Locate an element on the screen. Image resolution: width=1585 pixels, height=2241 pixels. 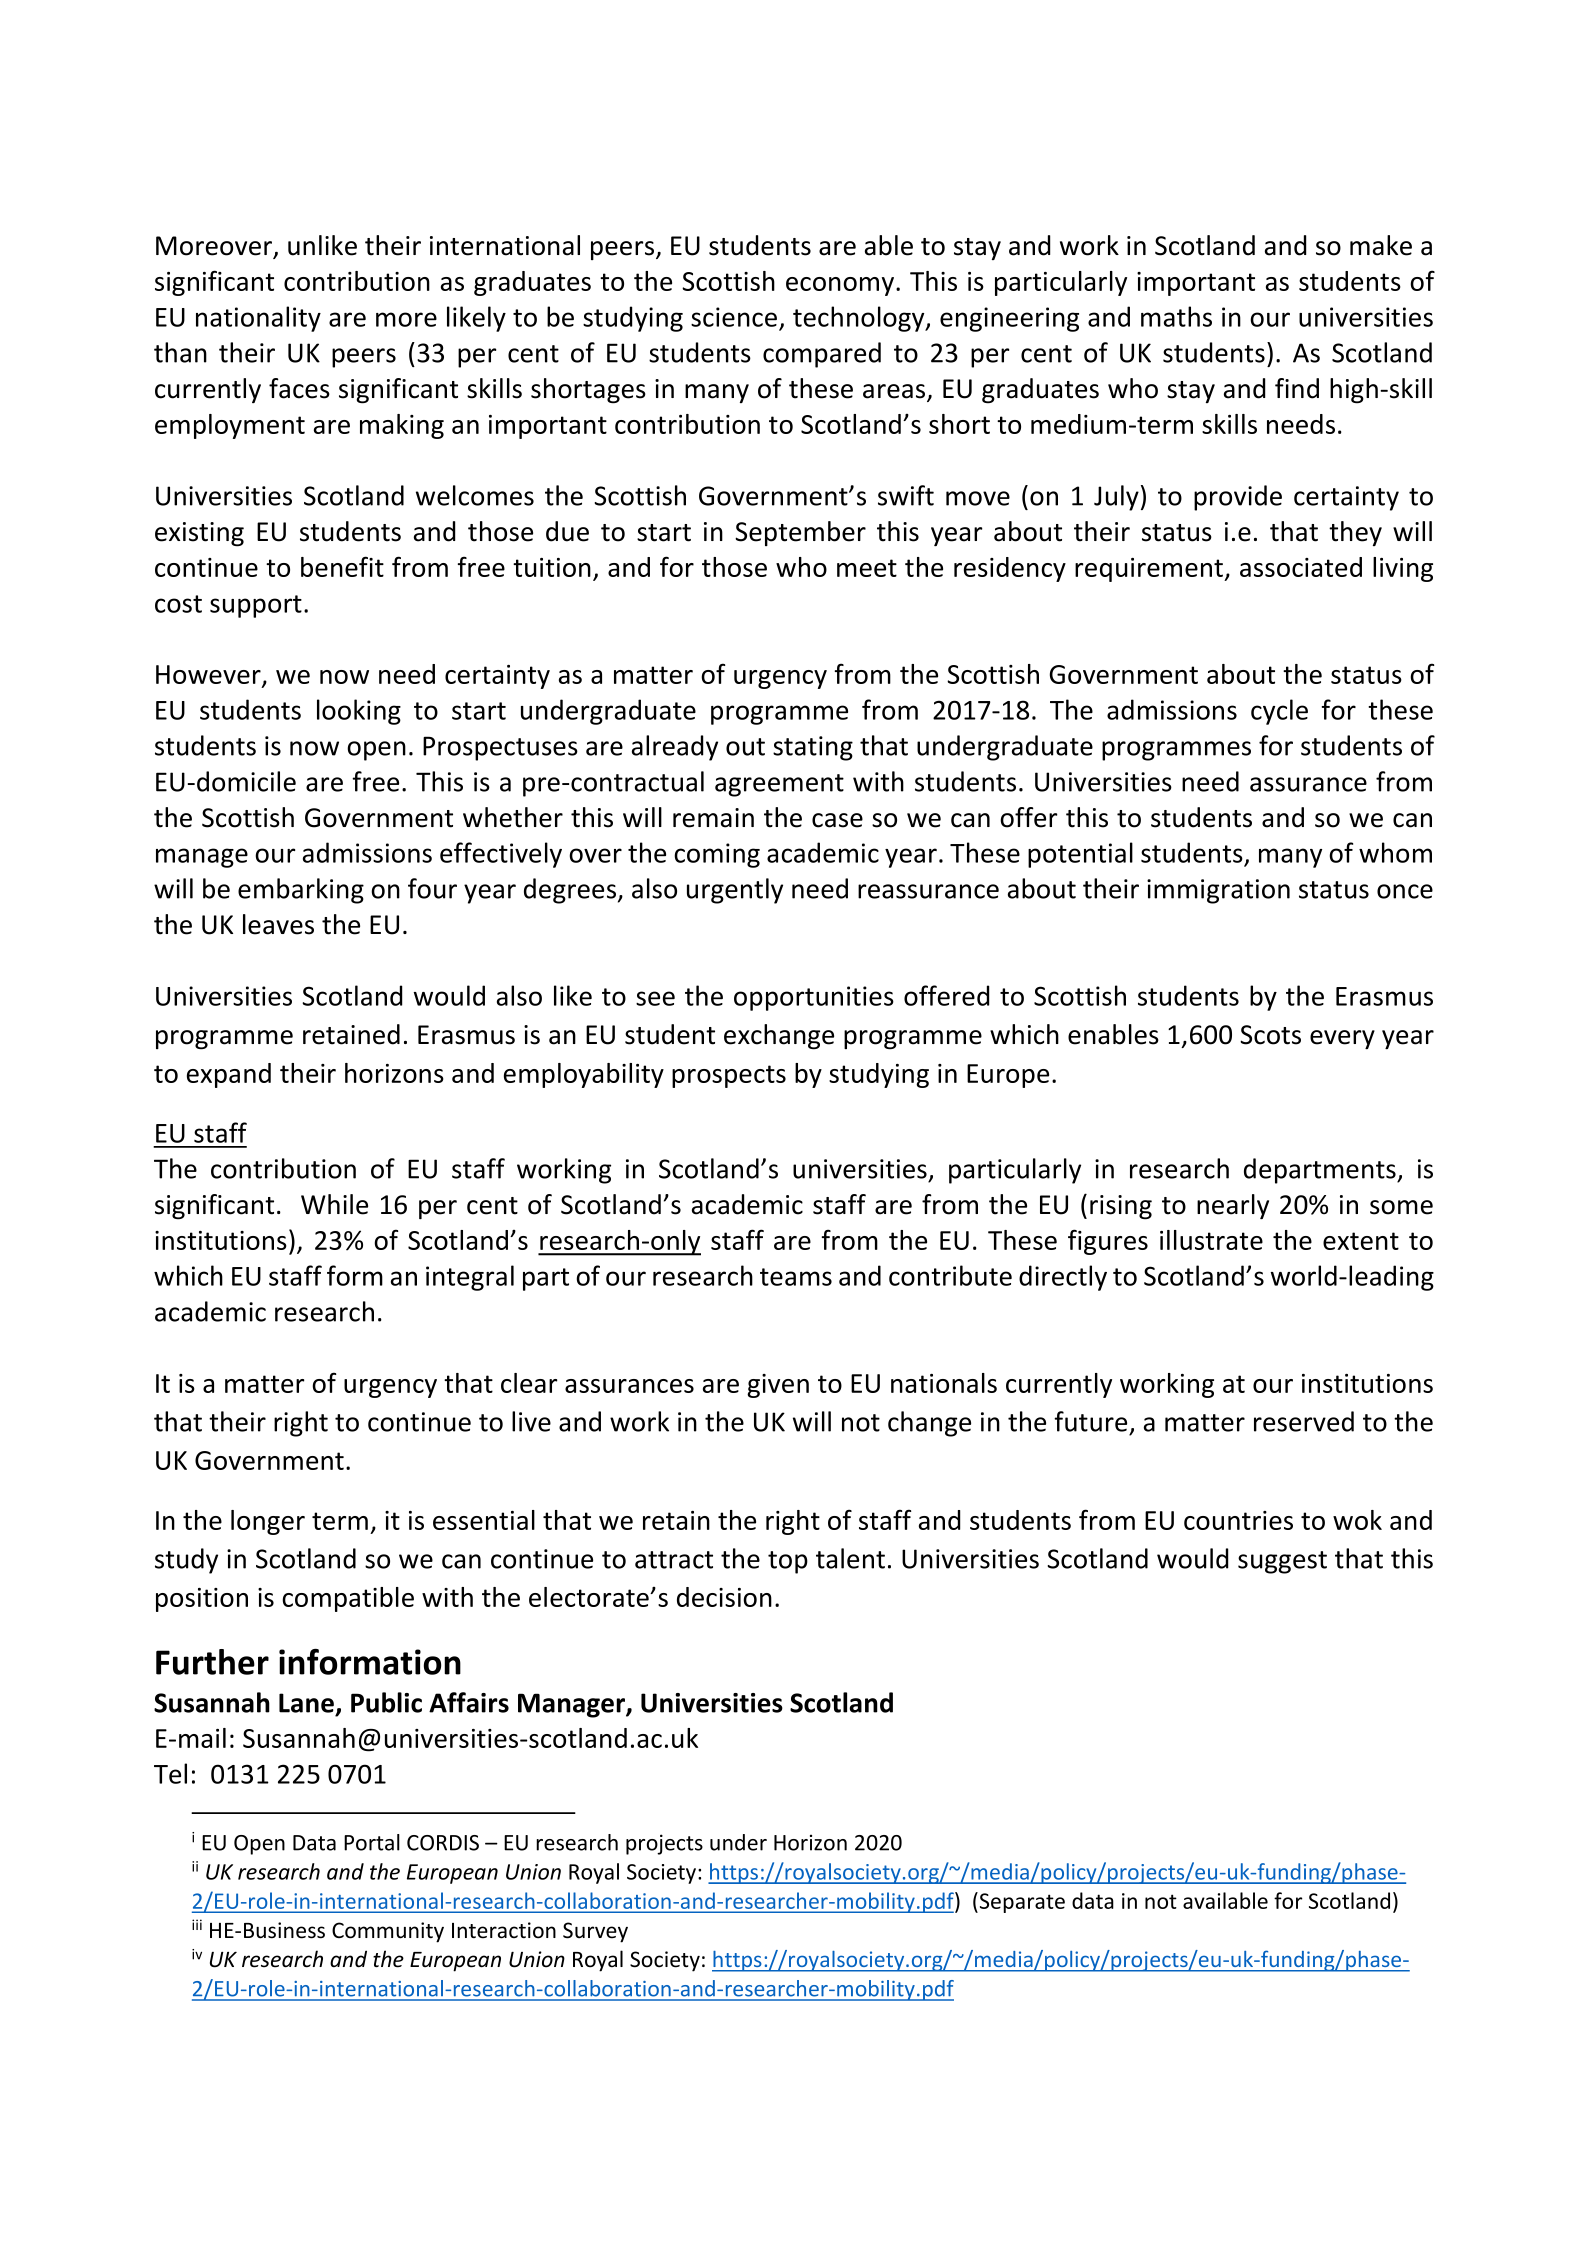
expand is located at coordinates (229, 1075).
